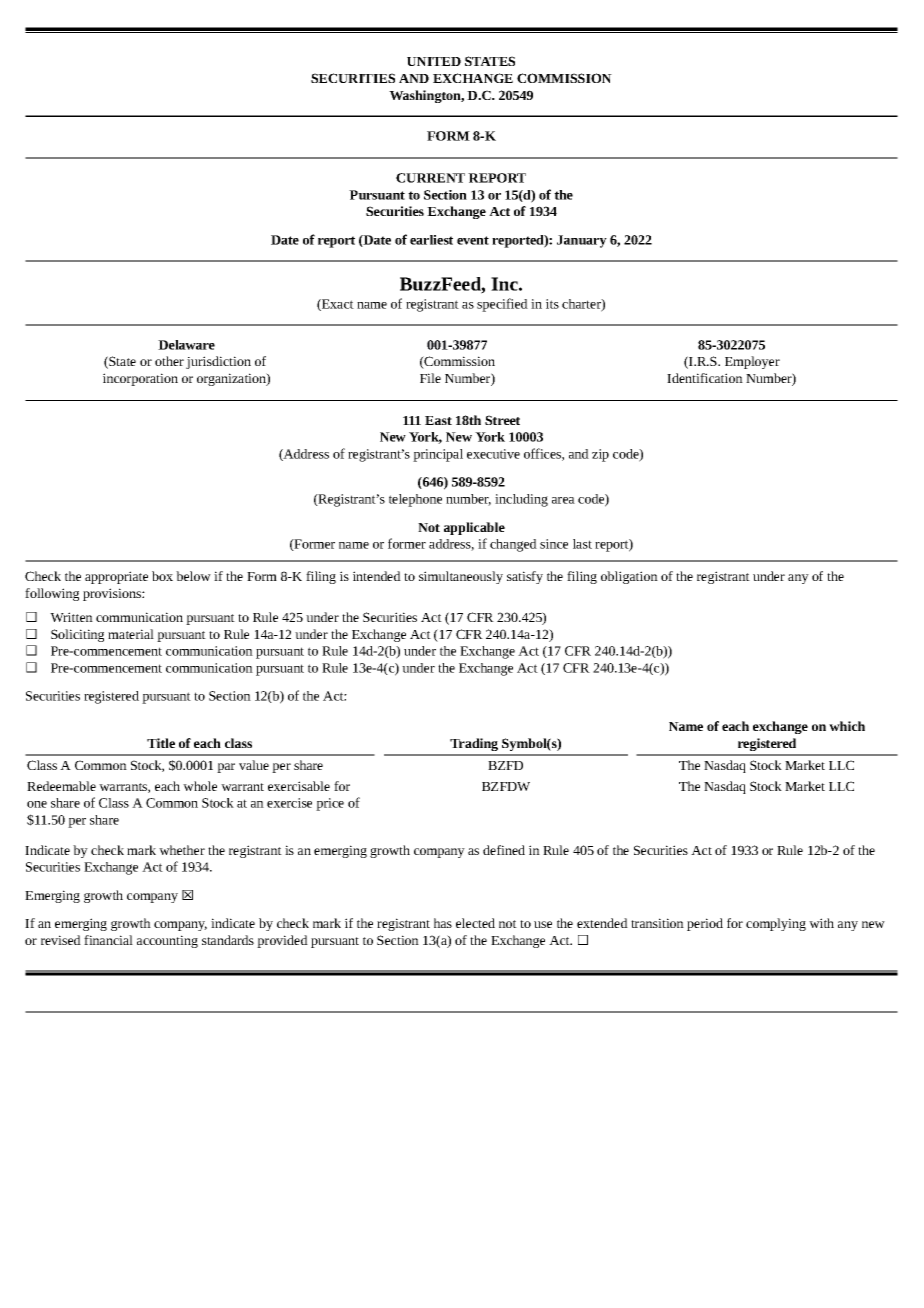 Image resolution: width=924 pixels, height=1308 pixels. What do you see at coordinates (415, 500) in the document?
I see `telephone` at bounding box center [415, 500].
